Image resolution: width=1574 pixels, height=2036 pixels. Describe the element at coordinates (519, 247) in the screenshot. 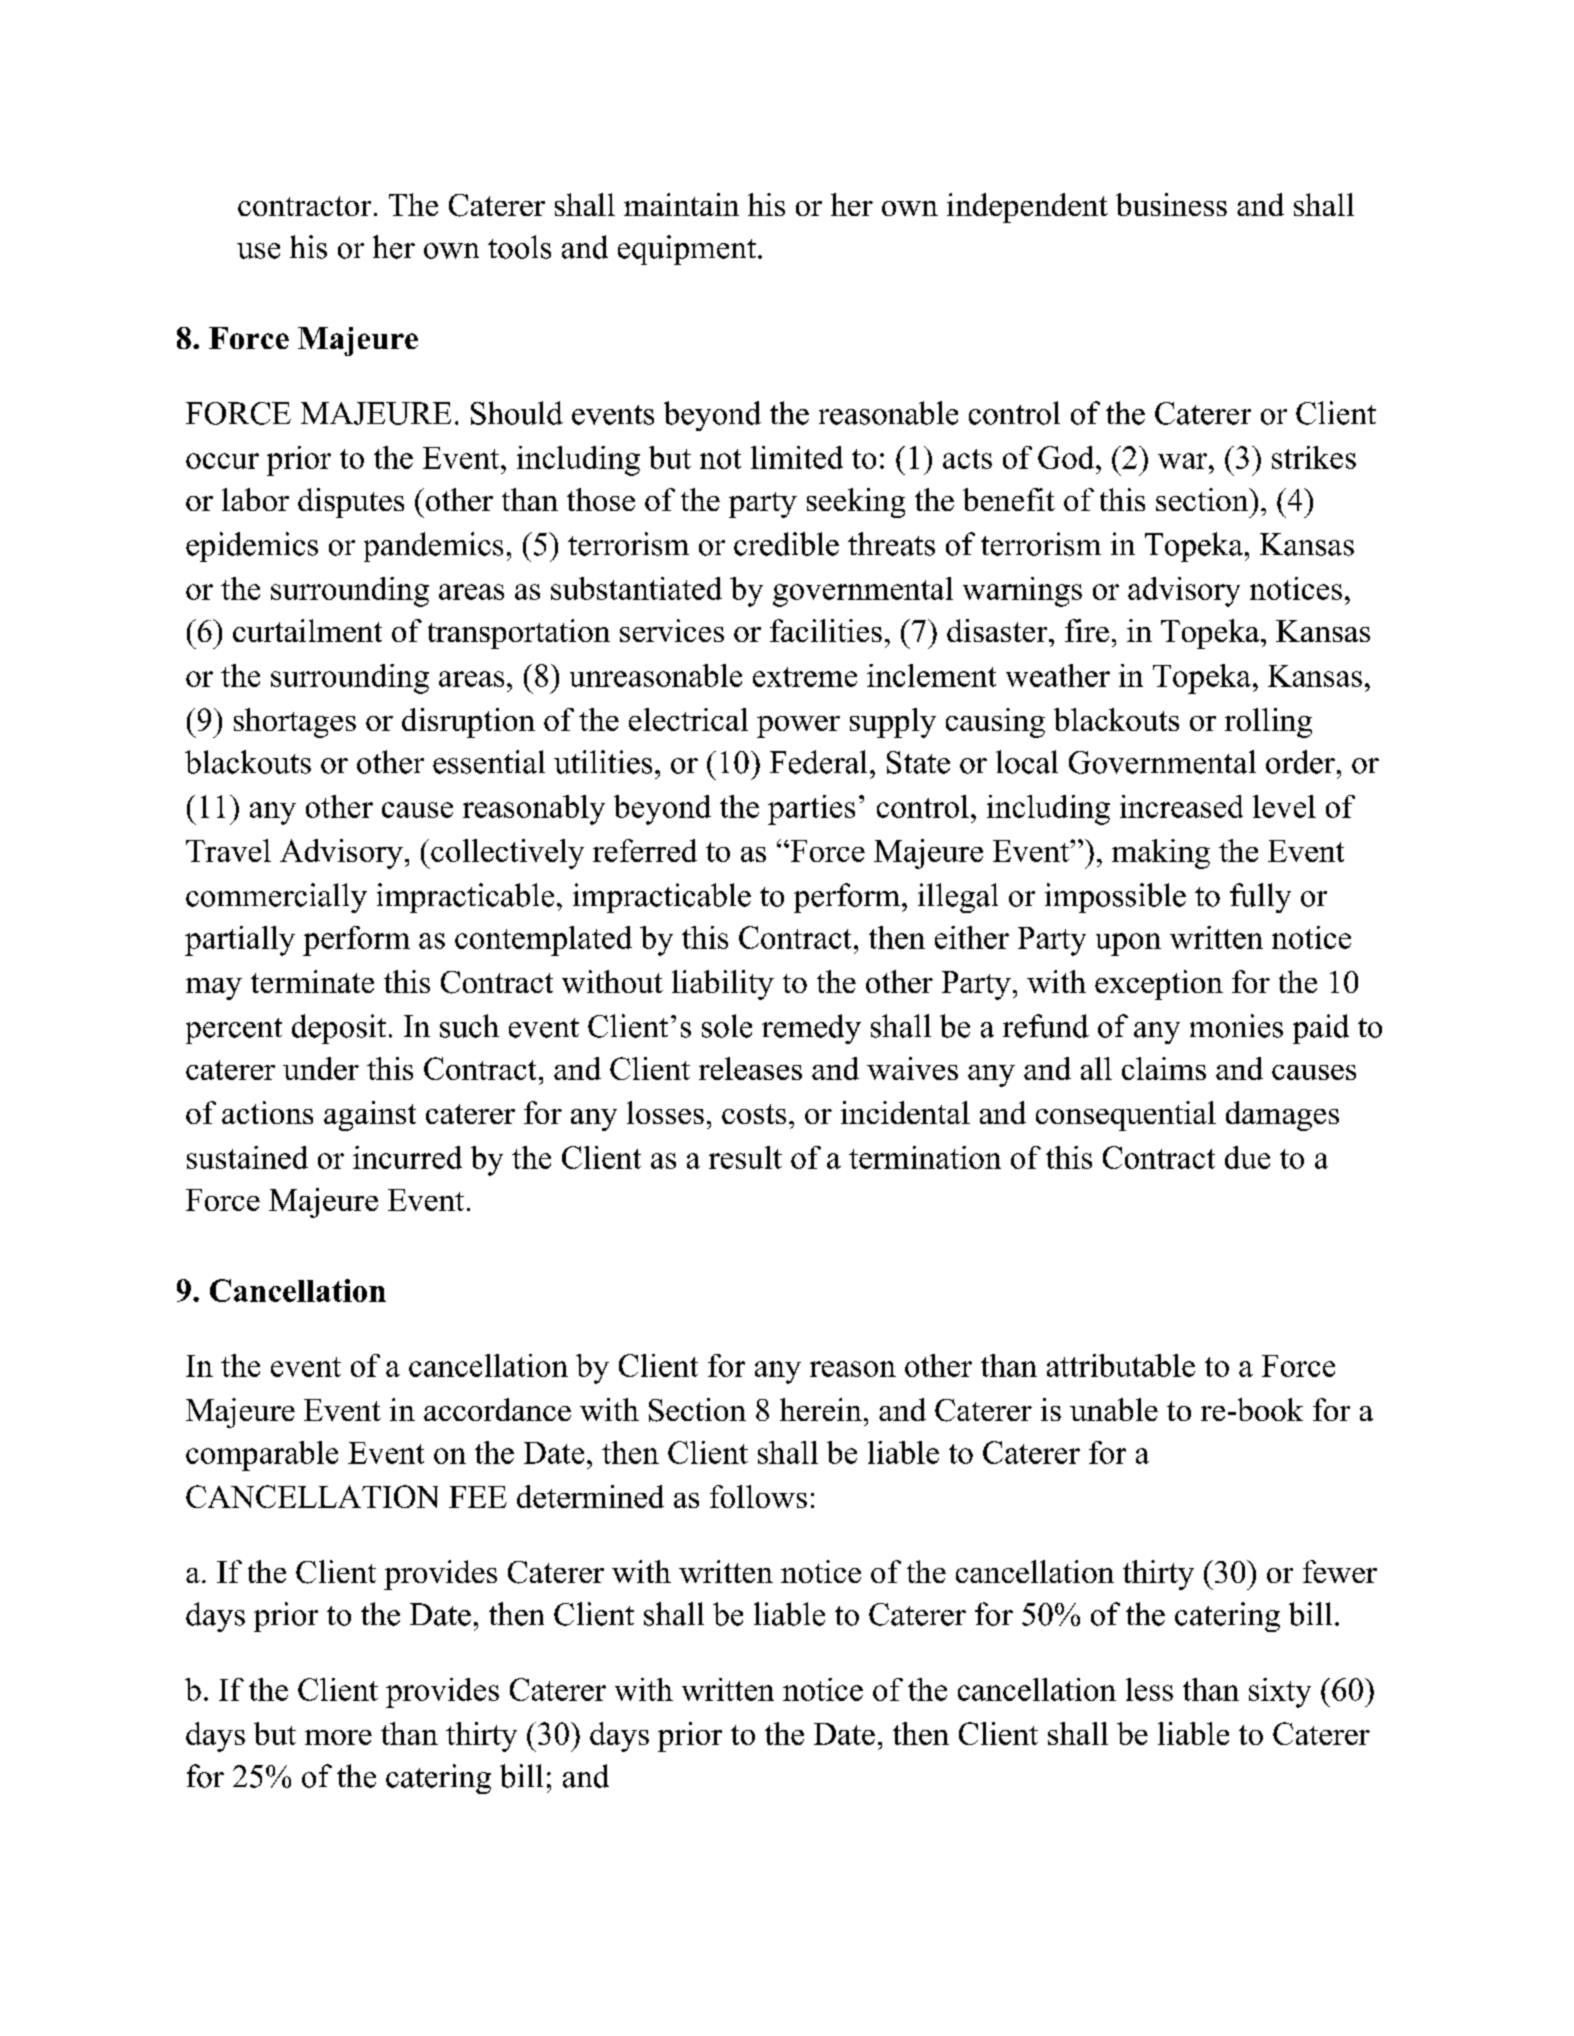

I see `tools` at that location.
